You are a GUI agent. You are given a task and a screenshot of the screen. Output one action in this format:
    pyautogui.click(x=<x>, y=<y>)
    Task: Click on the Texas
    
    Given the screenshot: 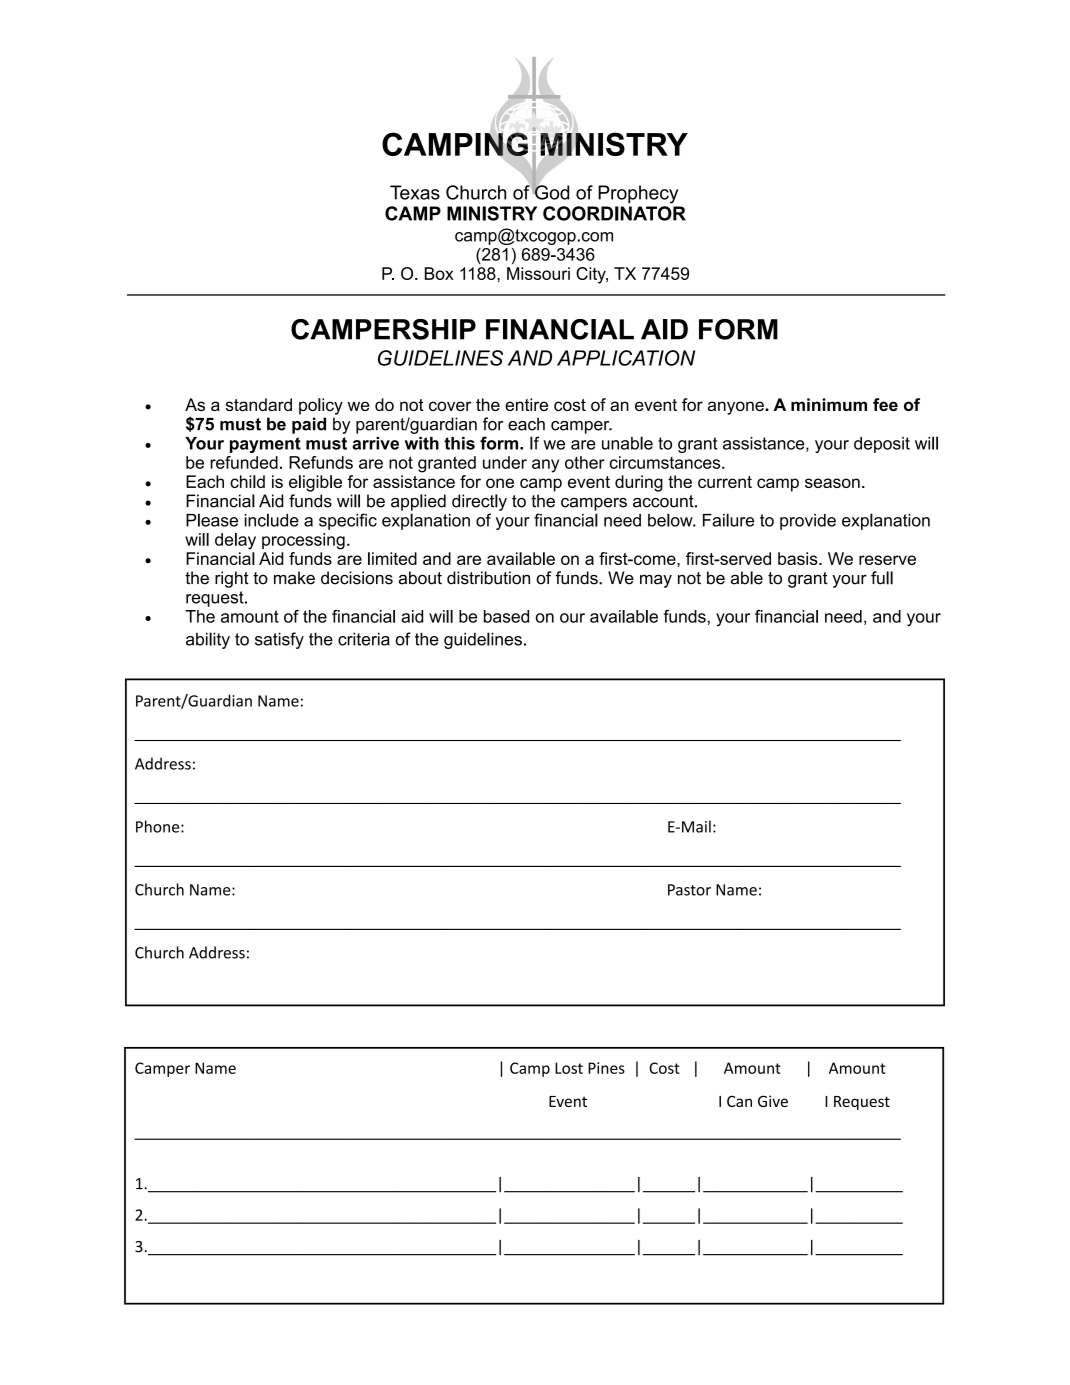 What is the action you would take?
    pyautogui.click(x=415, y=192)
